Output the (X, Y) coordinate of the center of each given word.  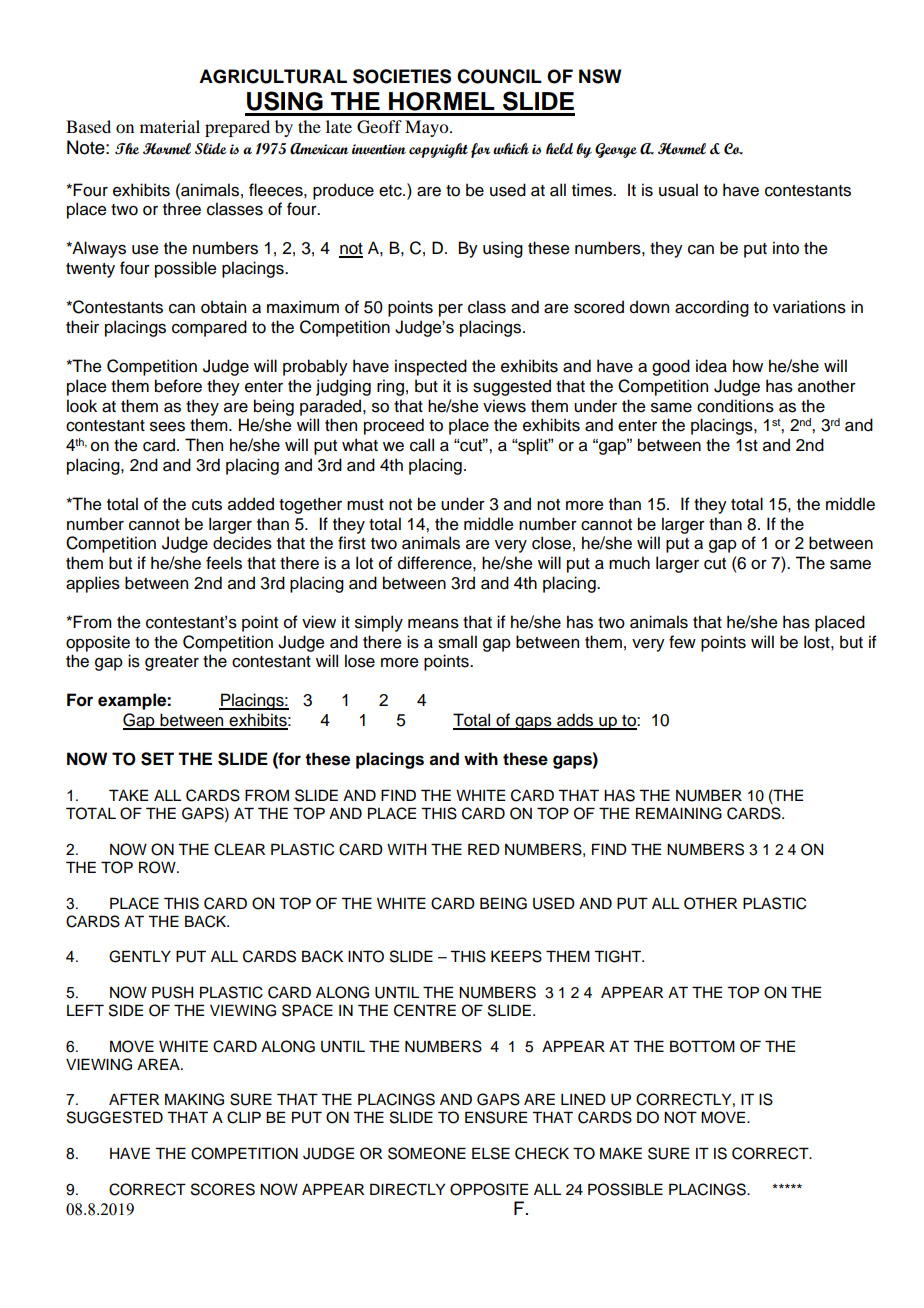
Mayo (428, 128)
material (170, 126)
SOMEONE (427, 1153)
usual (678, 190)
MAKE (621, 1153)
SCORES (223, 1189)
